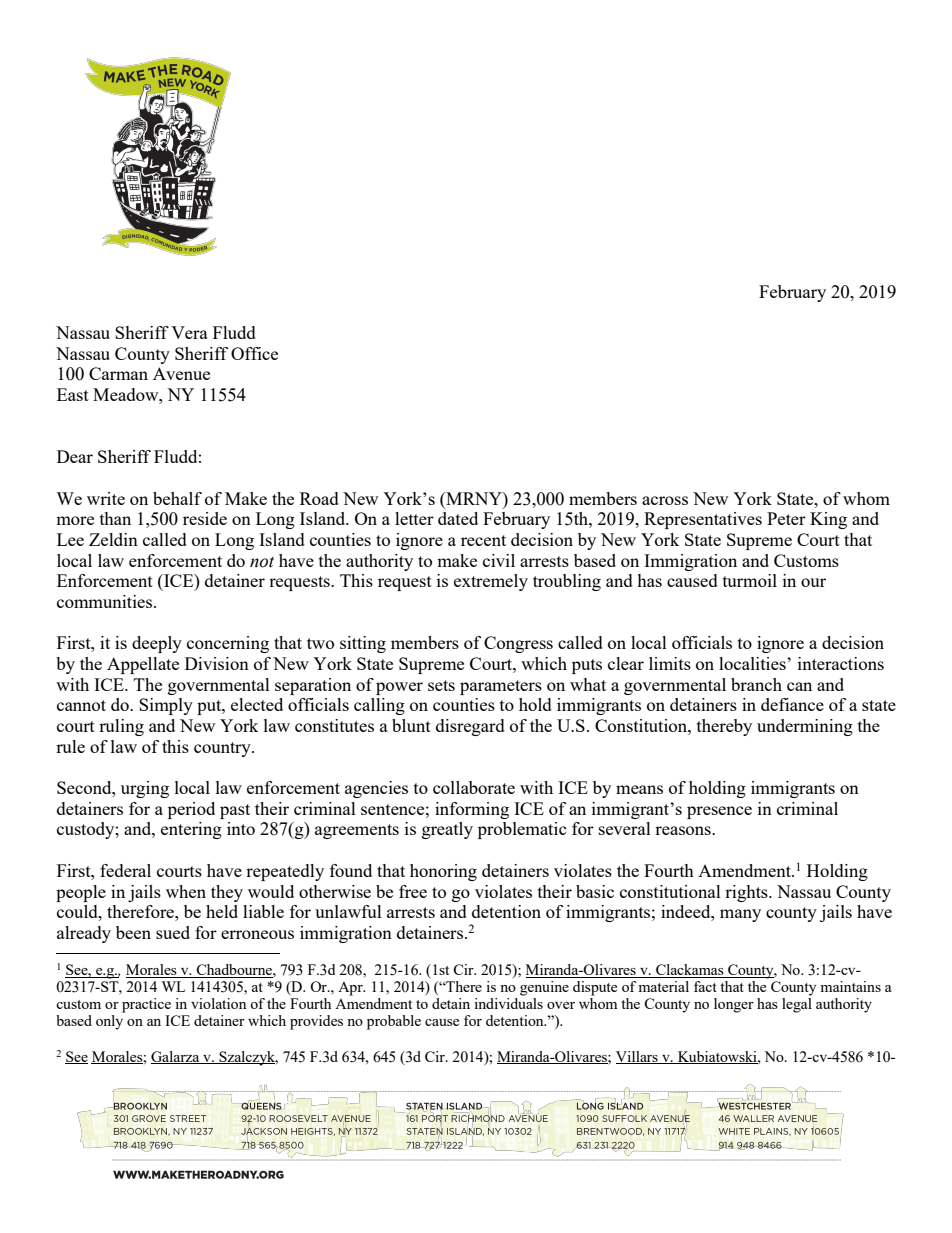  I want to click on Avenue, so click(181, 373).
